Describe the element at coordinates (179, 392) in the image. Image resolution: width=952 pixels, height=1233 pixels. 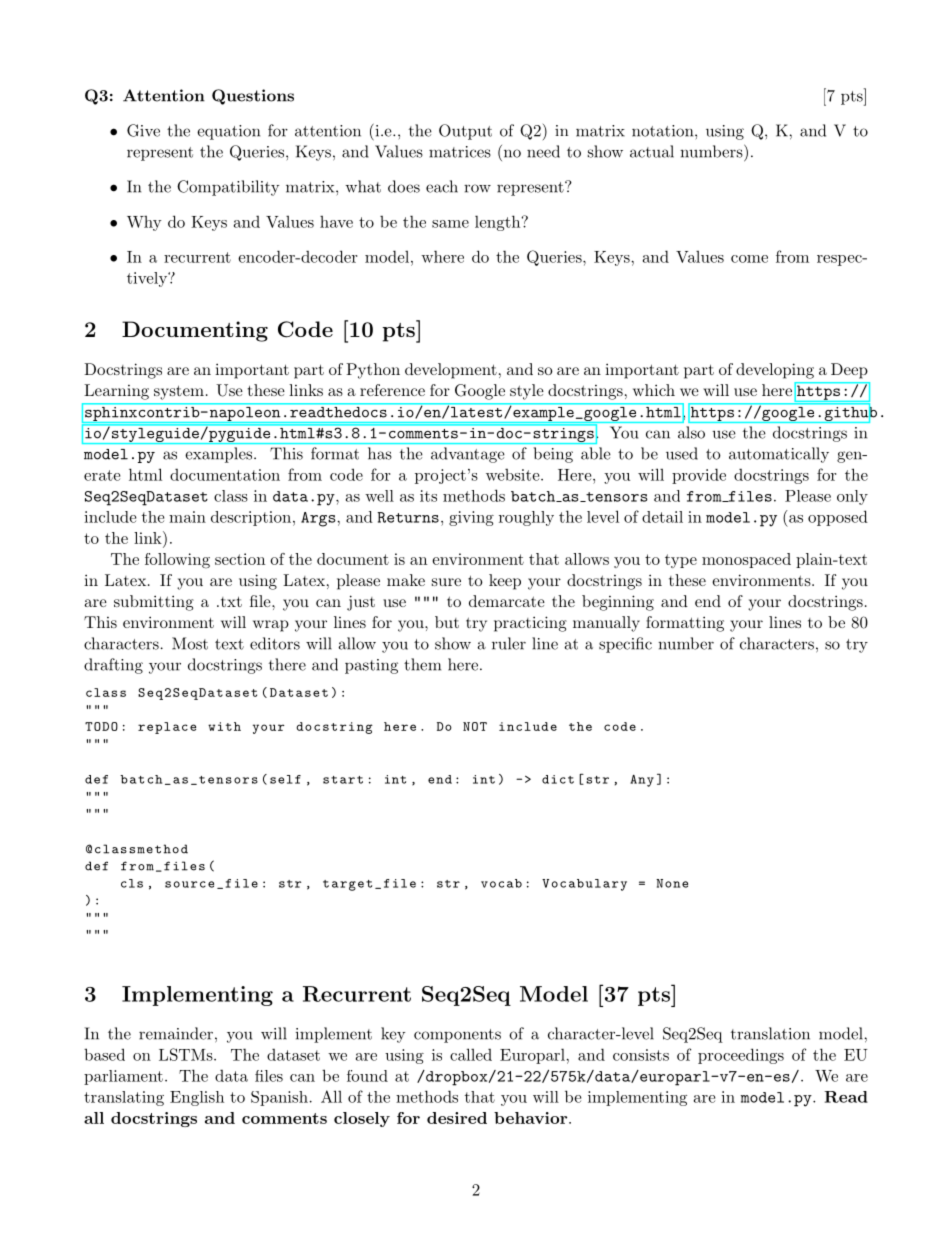
I see `system` at that location.
